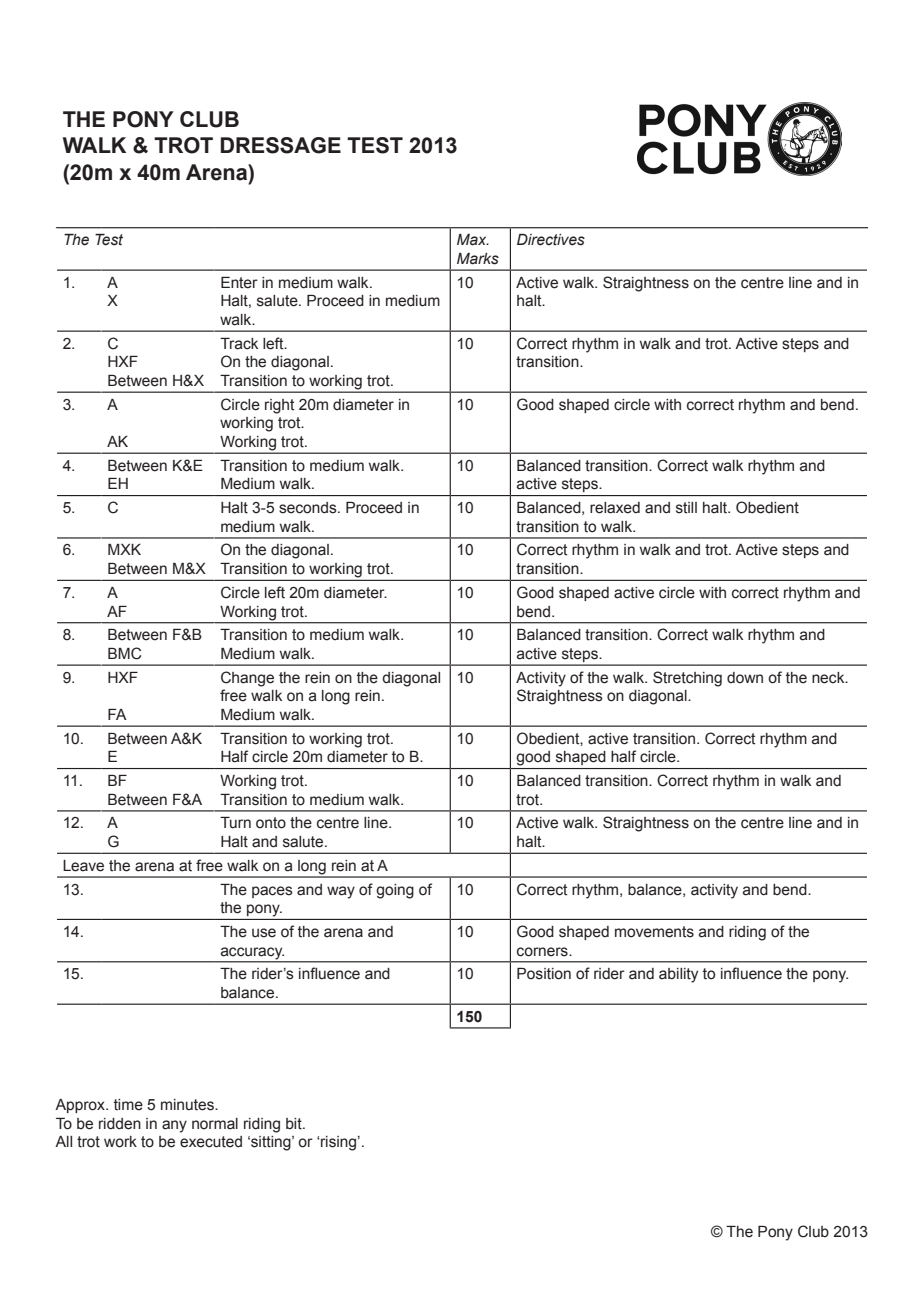 Image resolution: width=924 pixels, height=1308 pixels. Describe the element at coordinates (395, 891) in the document. I see `going` at that location.
